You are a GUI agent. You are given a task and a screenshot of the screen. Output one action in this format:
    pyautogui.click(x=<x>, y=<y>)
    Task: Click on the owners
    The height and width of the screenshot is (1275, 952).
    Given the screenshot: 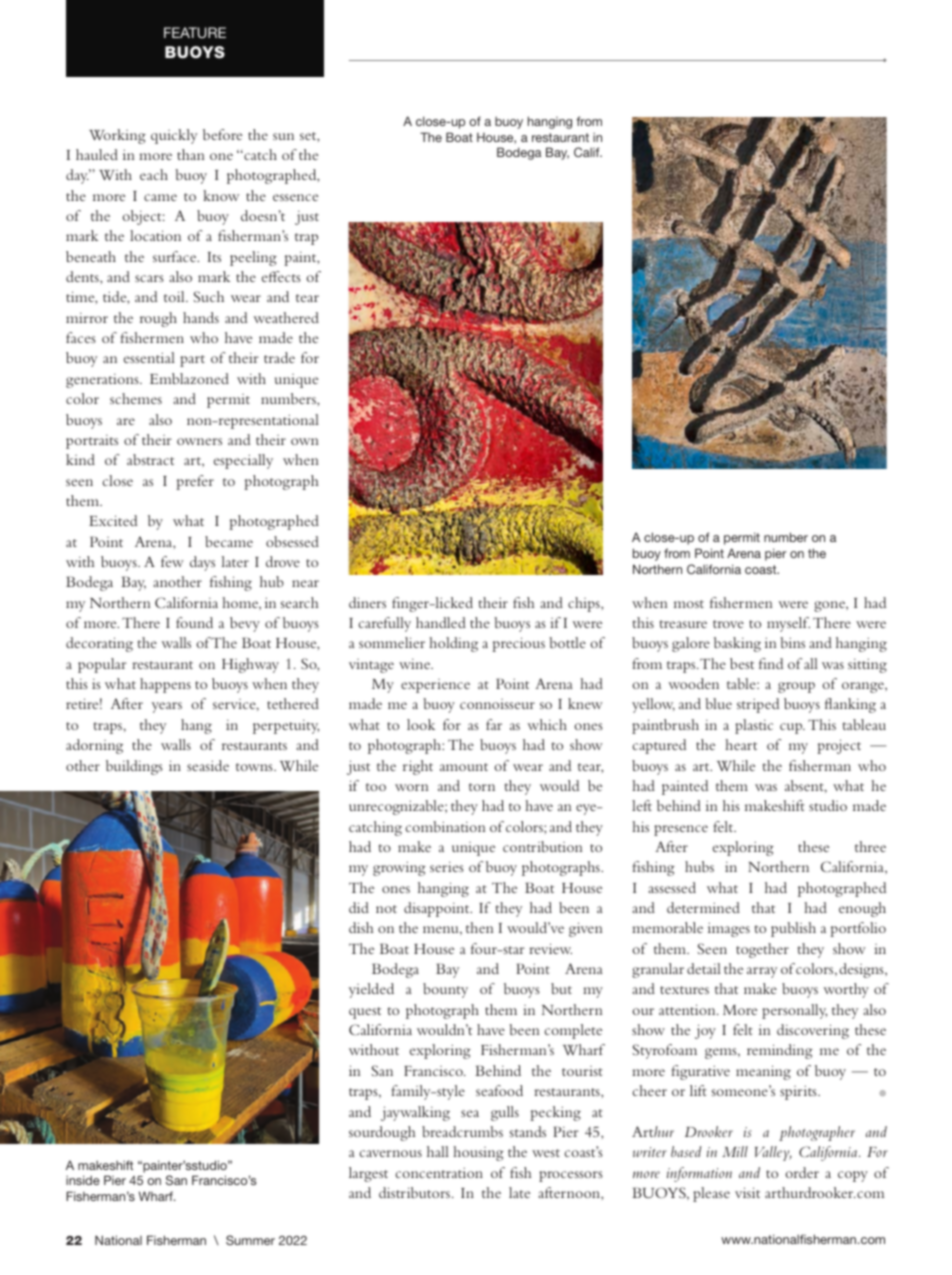 What is the action you would take?
    pyautogui.click(x=199, y=441)
